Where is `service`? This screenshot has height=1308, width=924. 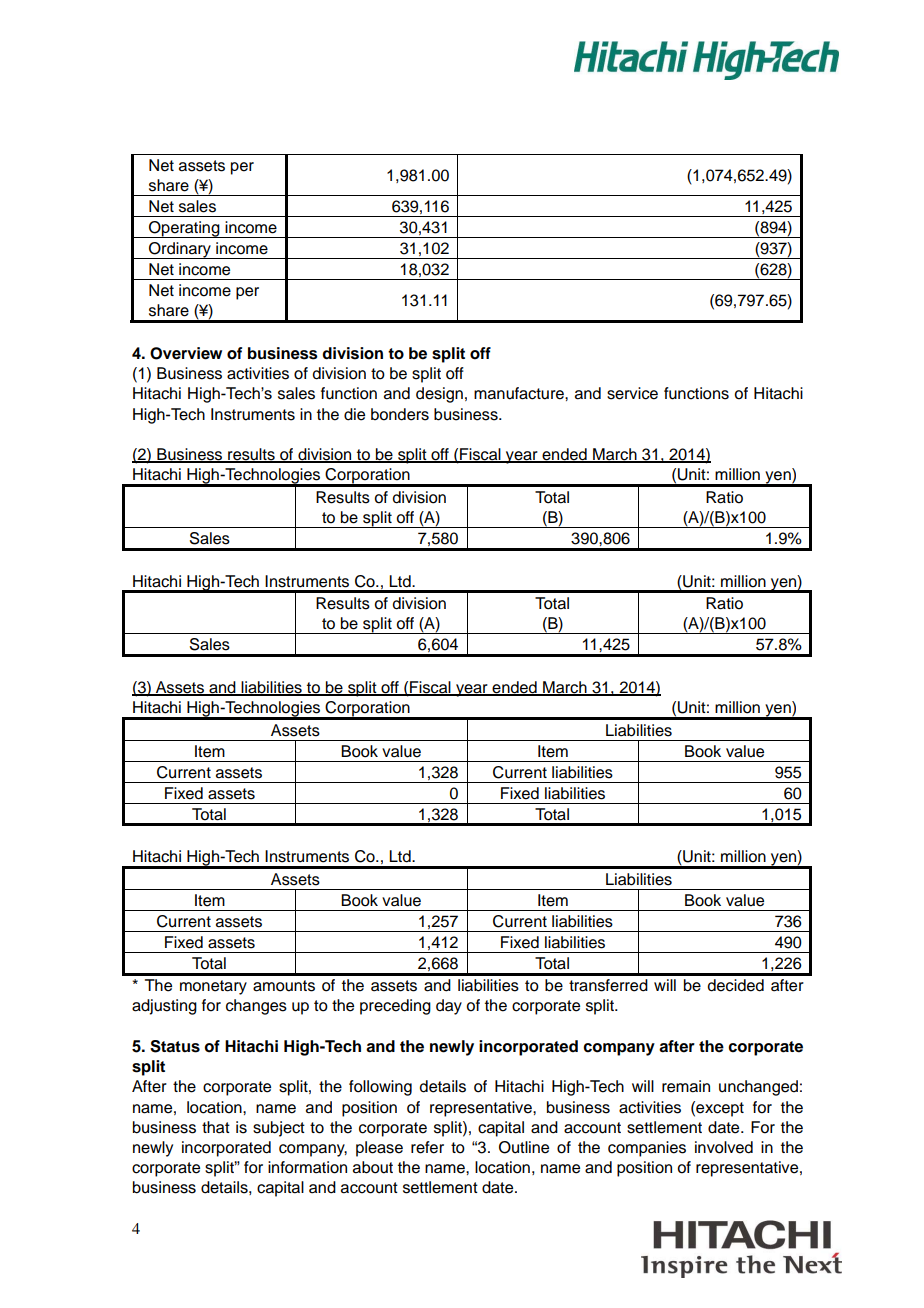
service is located at coordinates (632, 393).
